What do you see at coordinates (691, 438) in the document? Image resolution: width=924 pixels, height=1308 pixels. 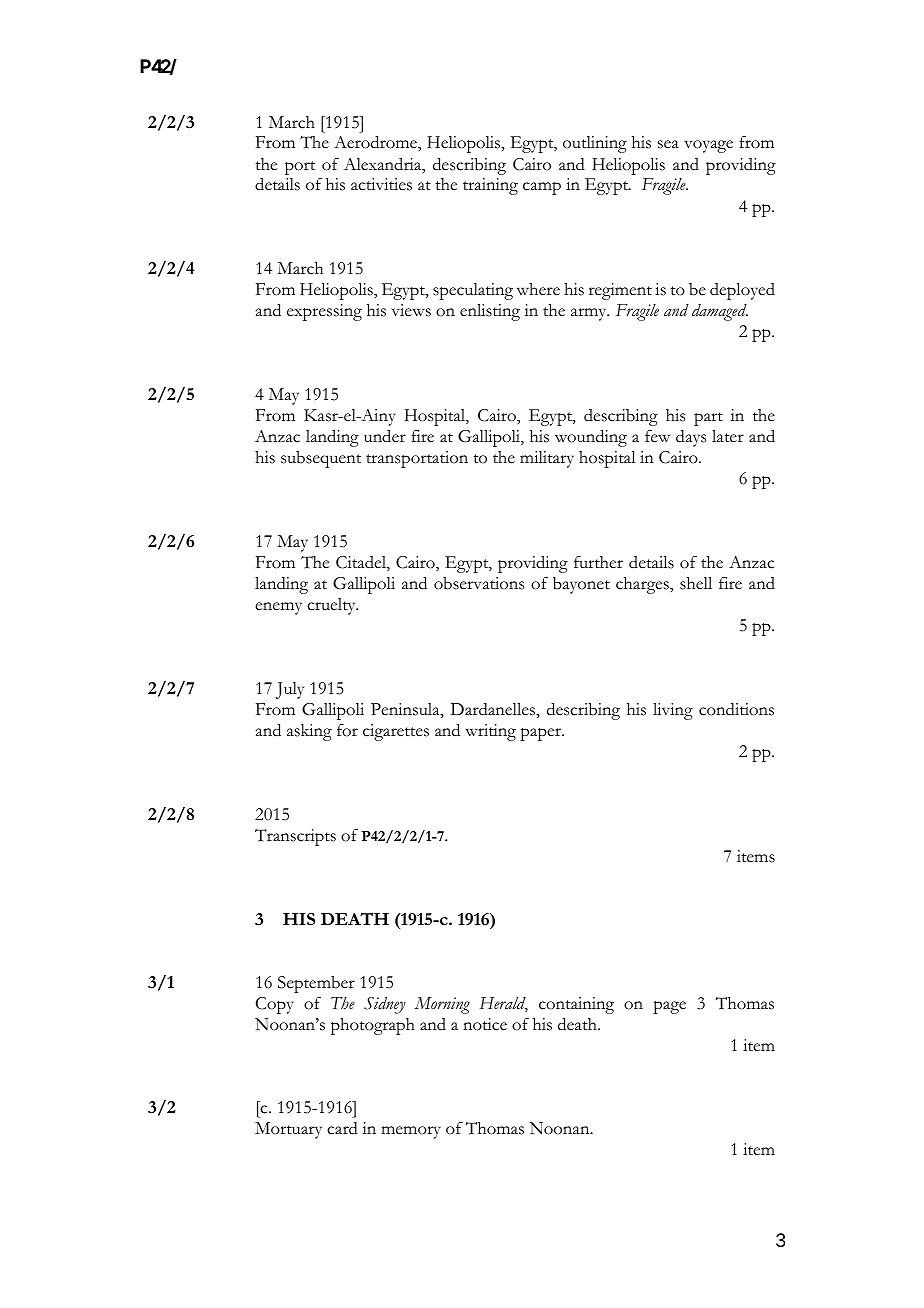 I see `days` at bounding box center [691, 438].
